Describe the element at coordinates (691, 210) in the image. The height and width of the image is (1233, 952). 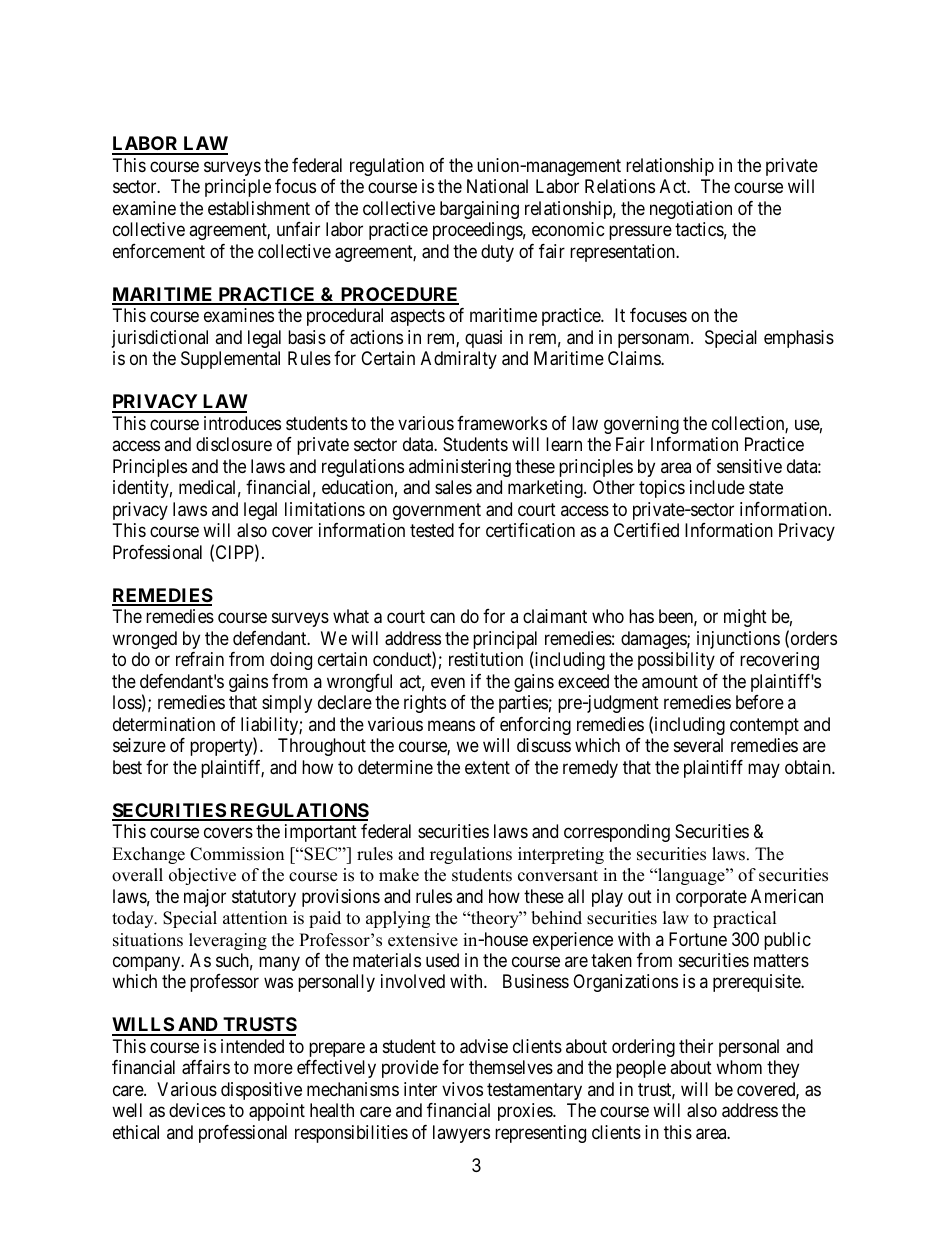
I see `negotiation` at that location.
